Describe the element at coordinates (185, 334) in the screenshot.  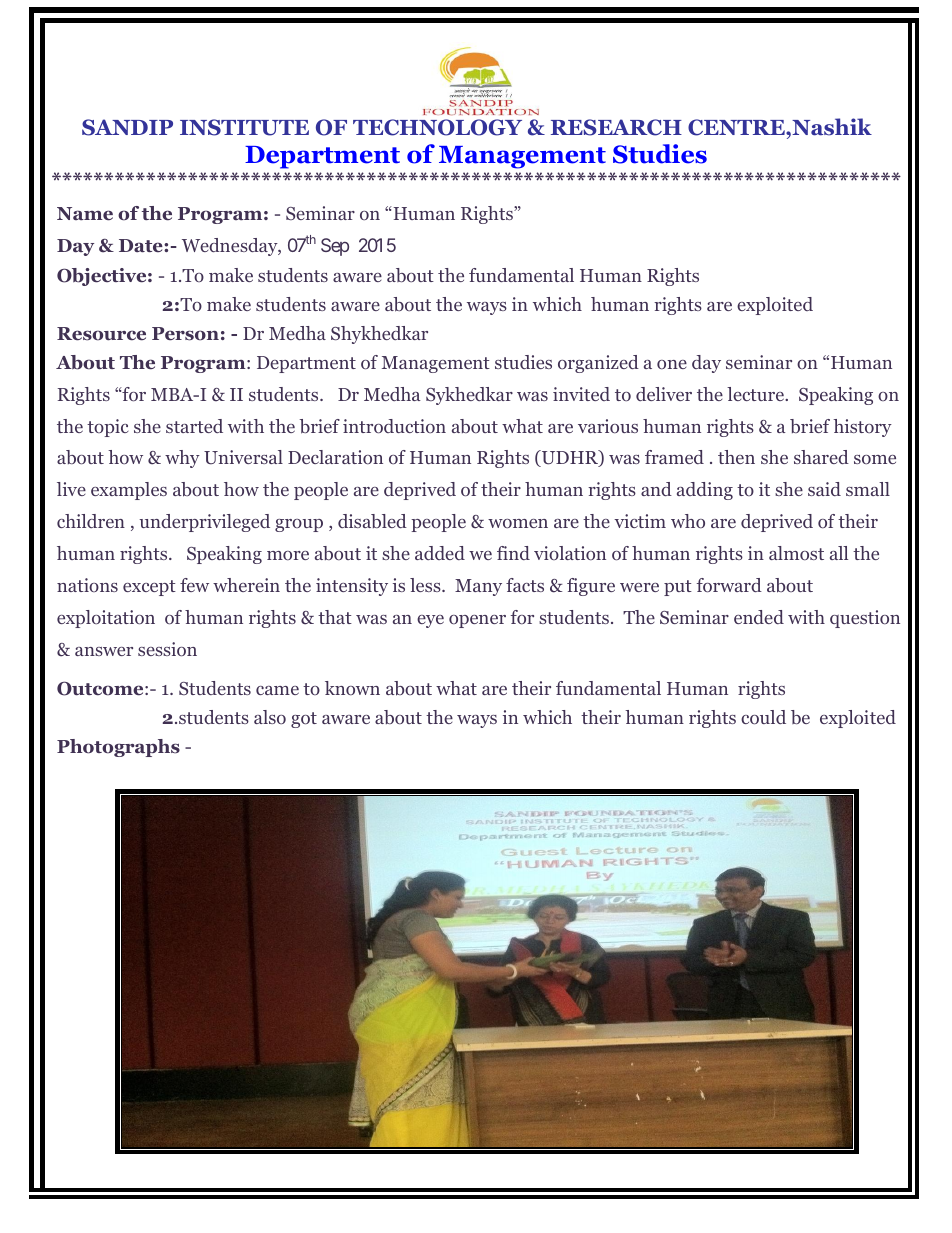
I see `Person` at that location.
